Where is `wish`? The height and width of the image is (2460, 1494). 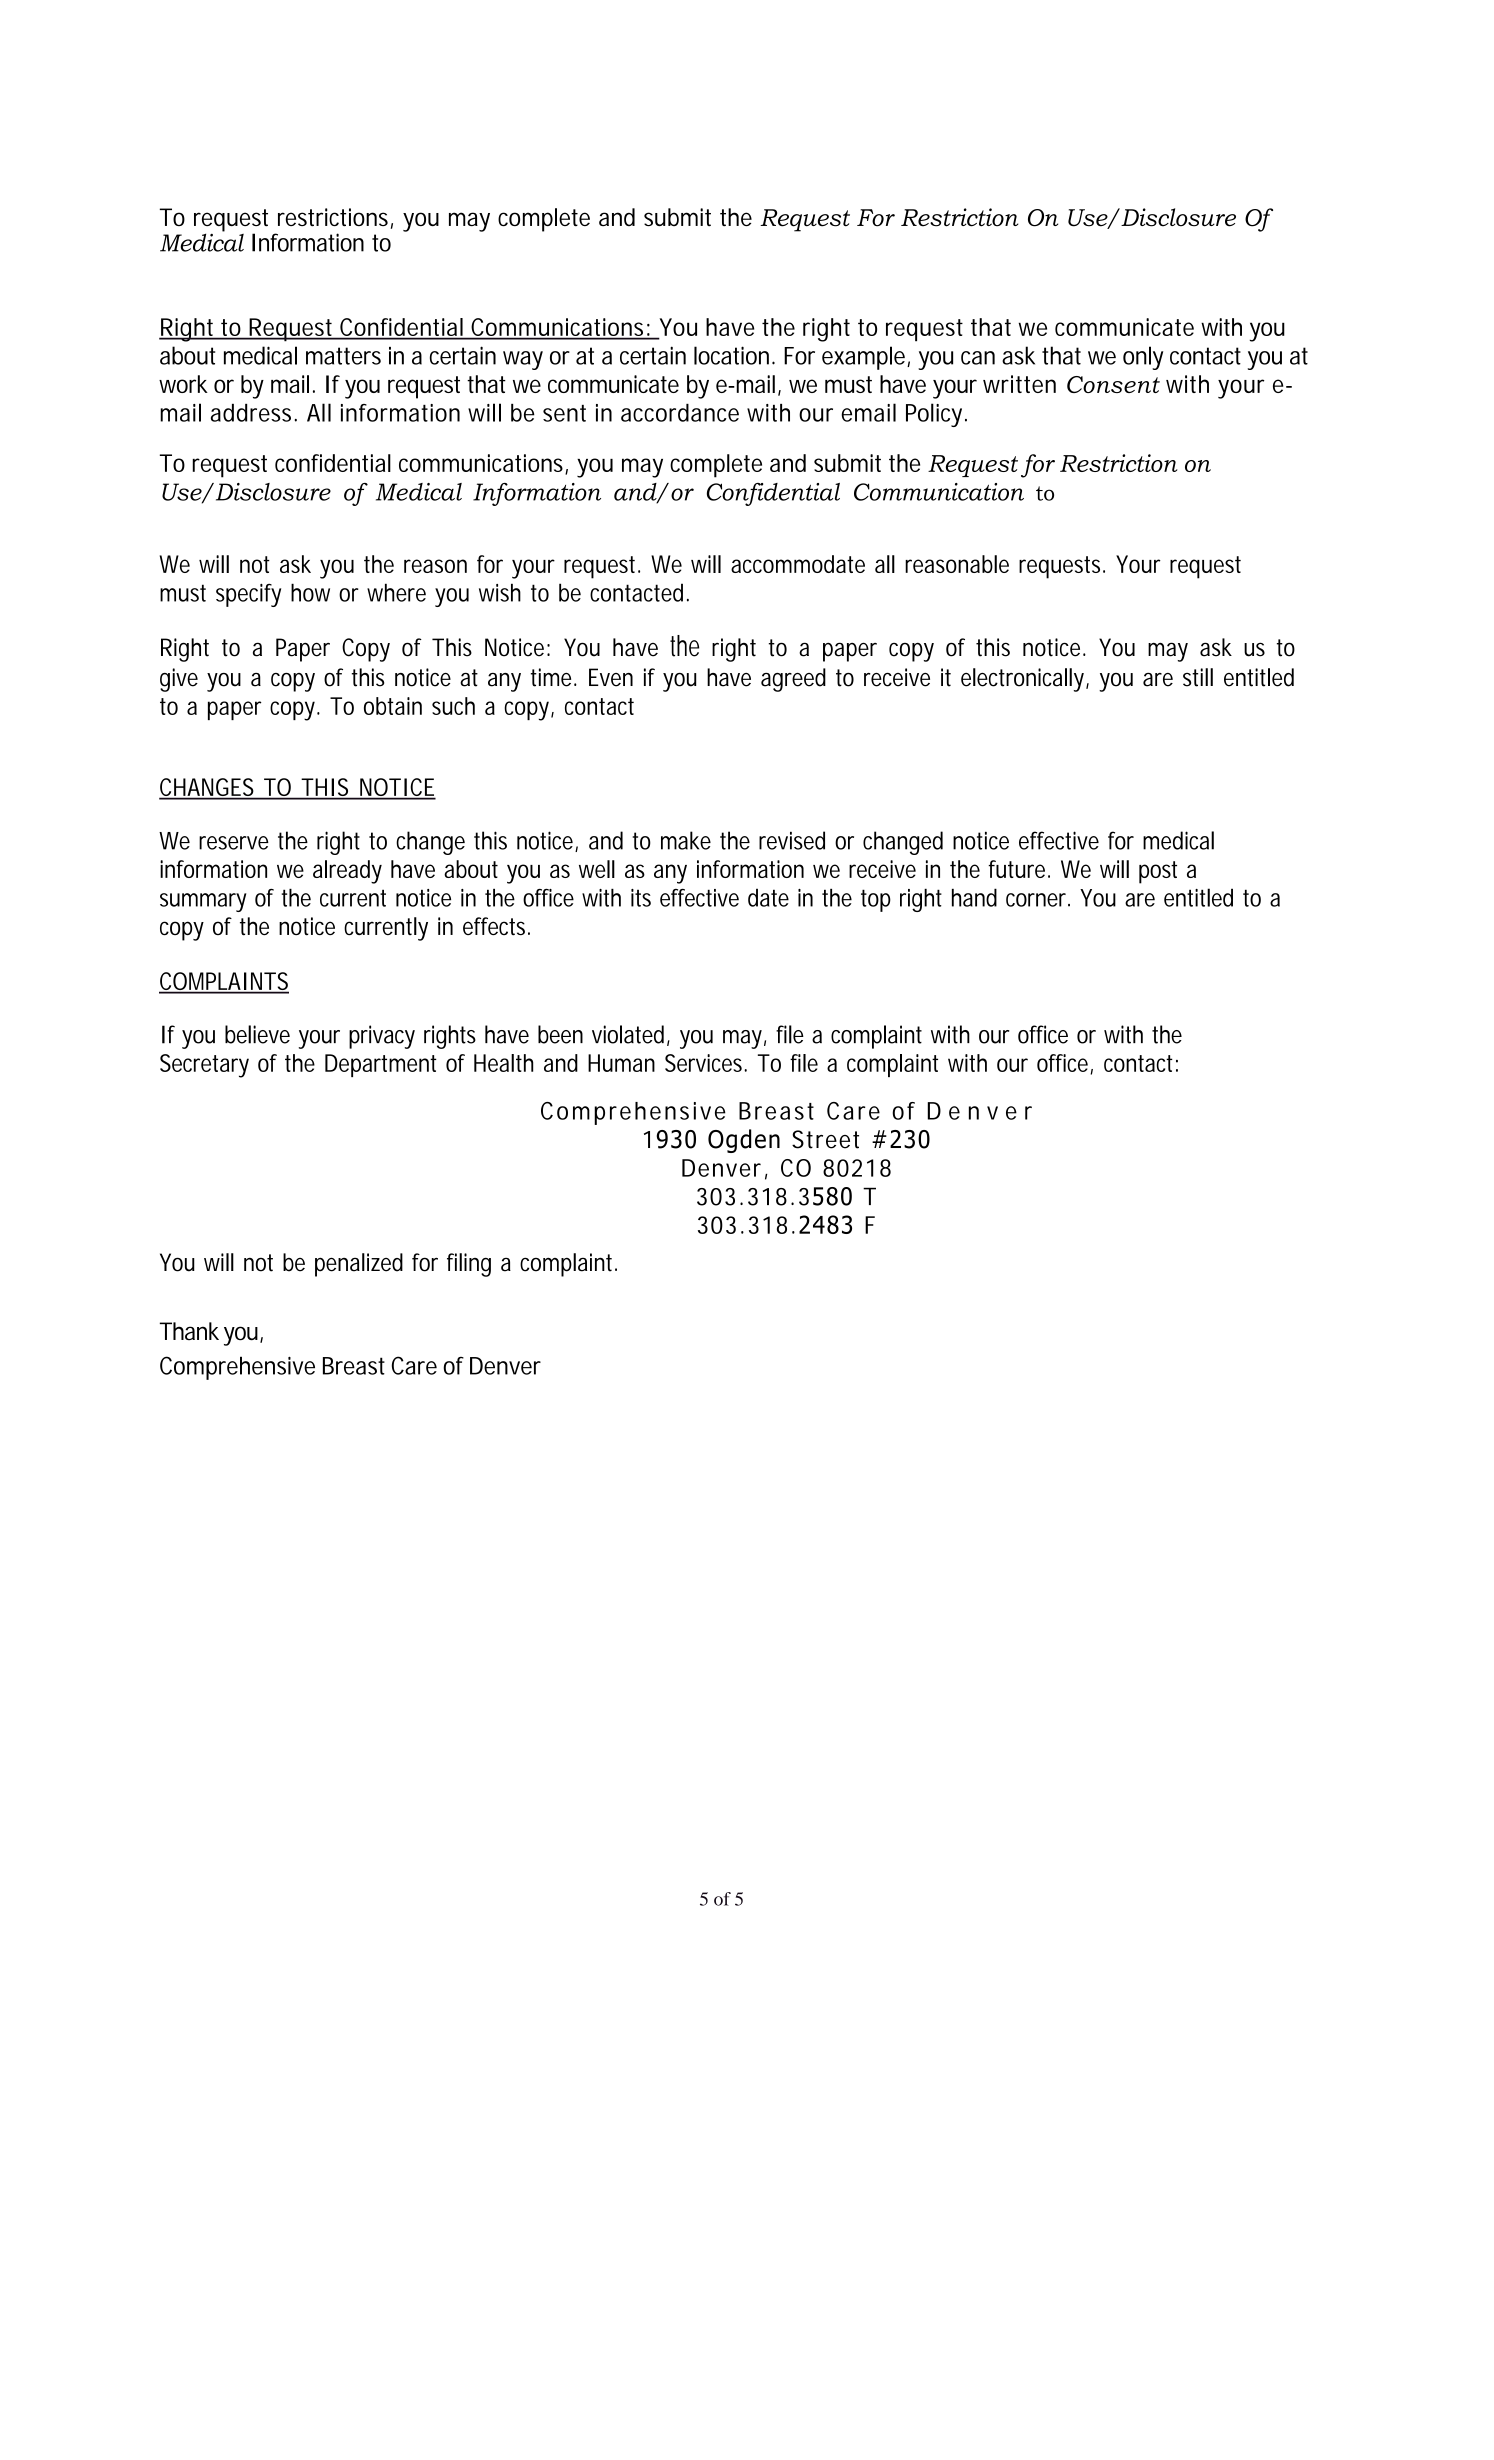
wish is located at coordinates (500, 592).
